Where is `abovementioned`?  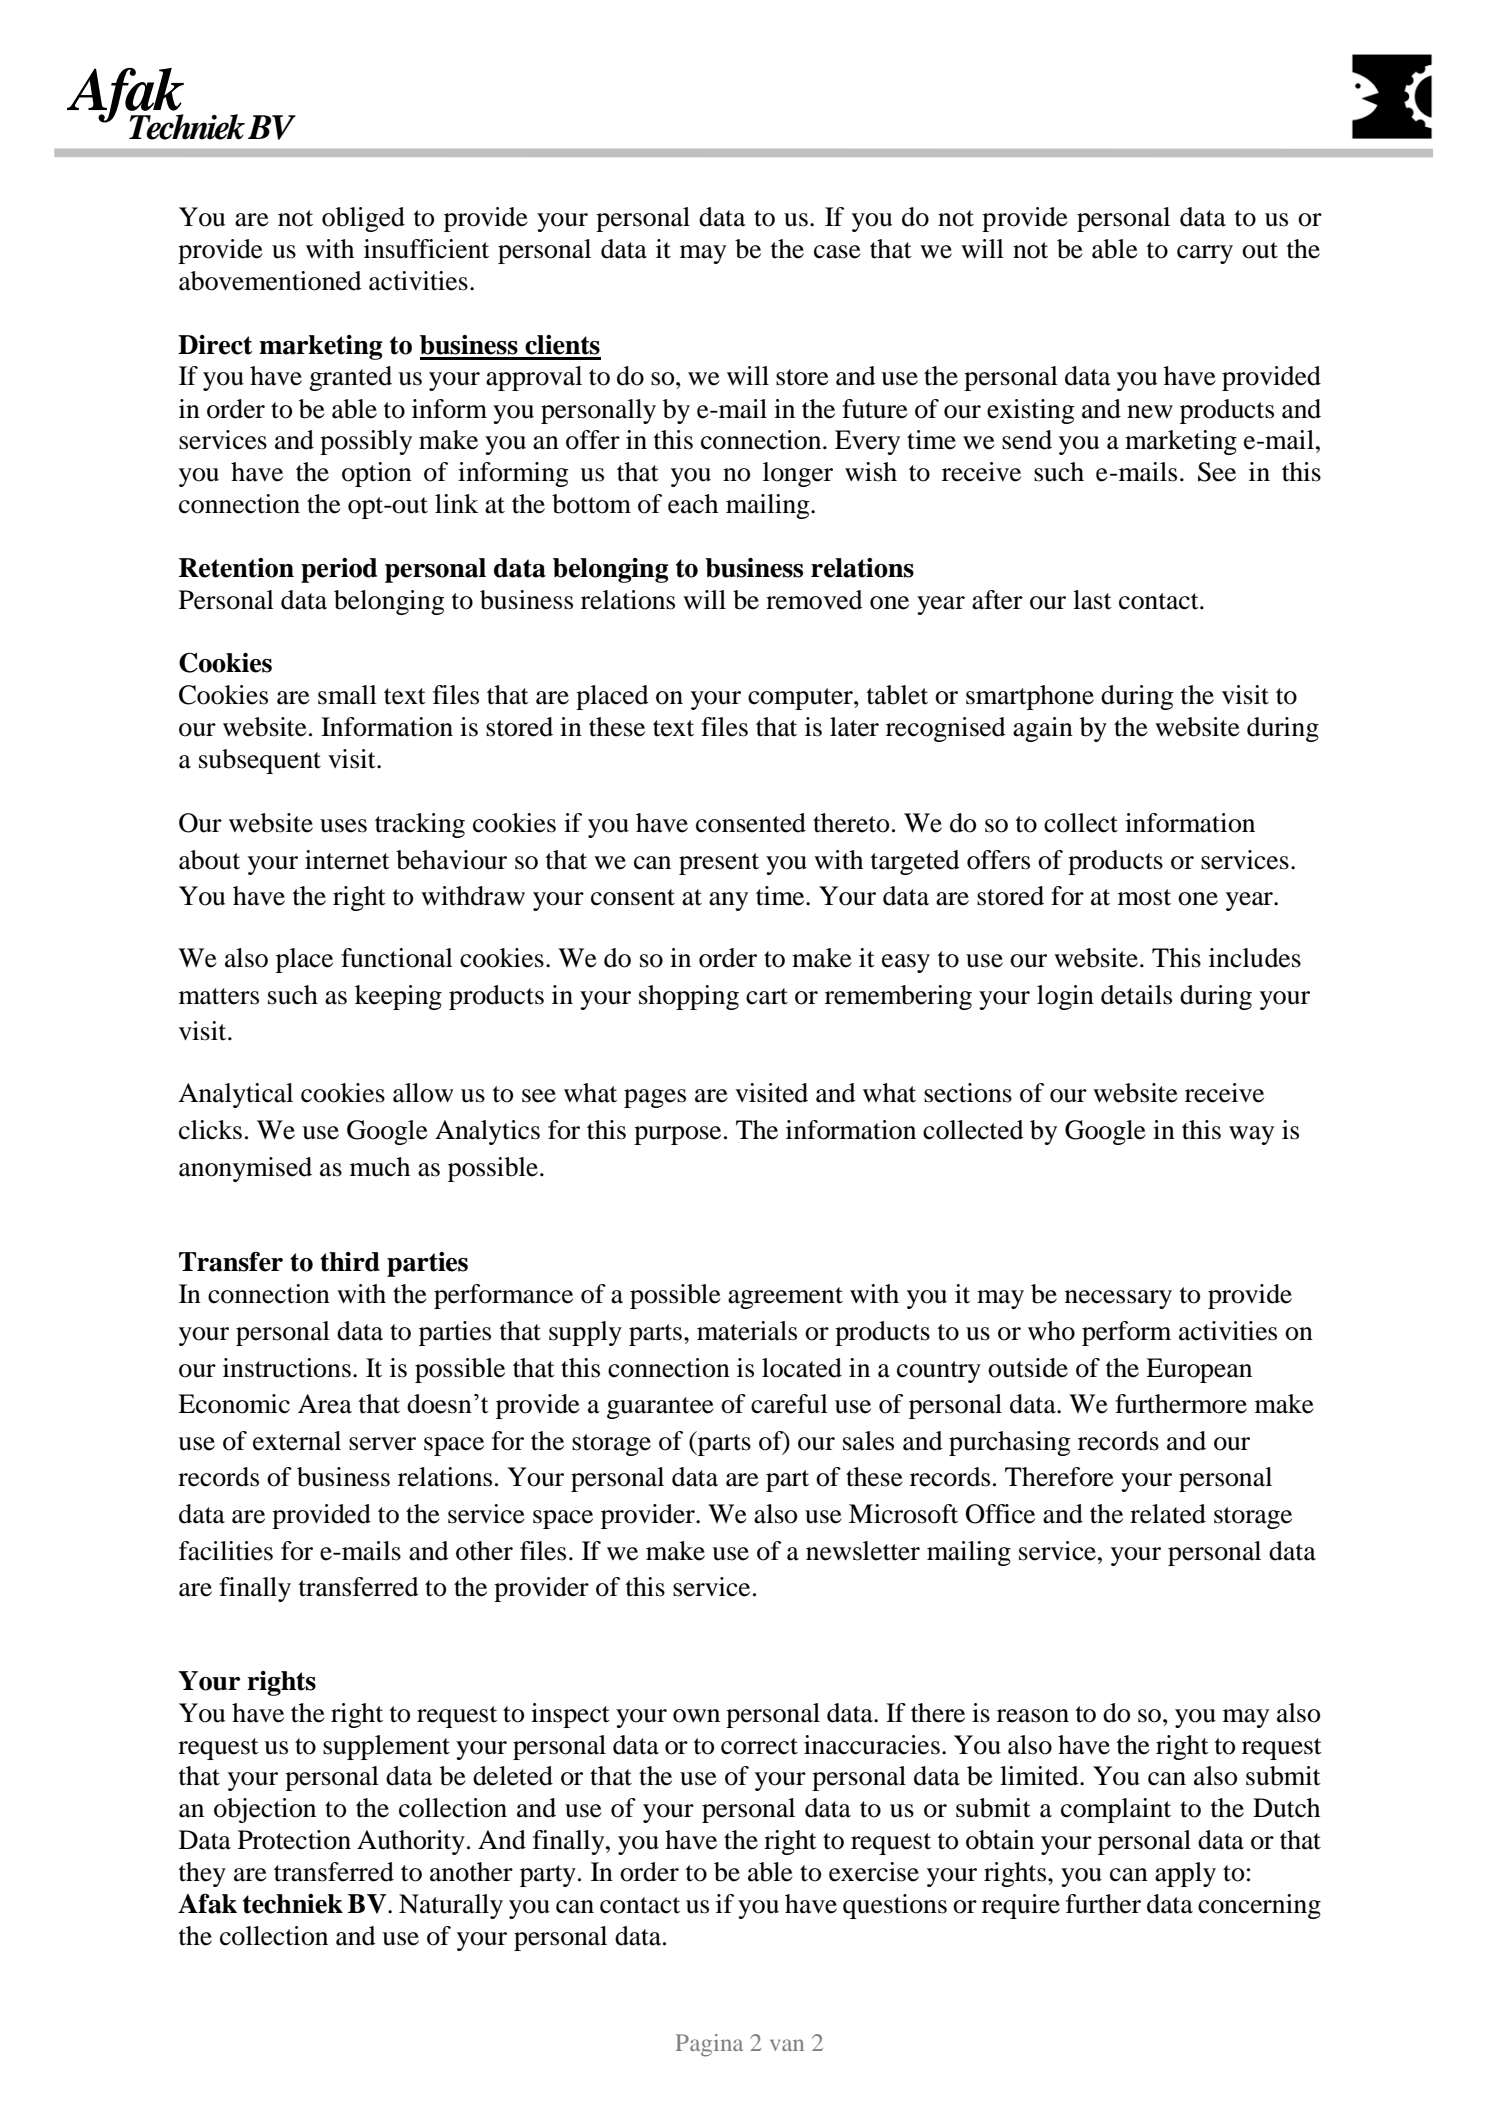
abovementioned is located at coordinates (270, 281).
